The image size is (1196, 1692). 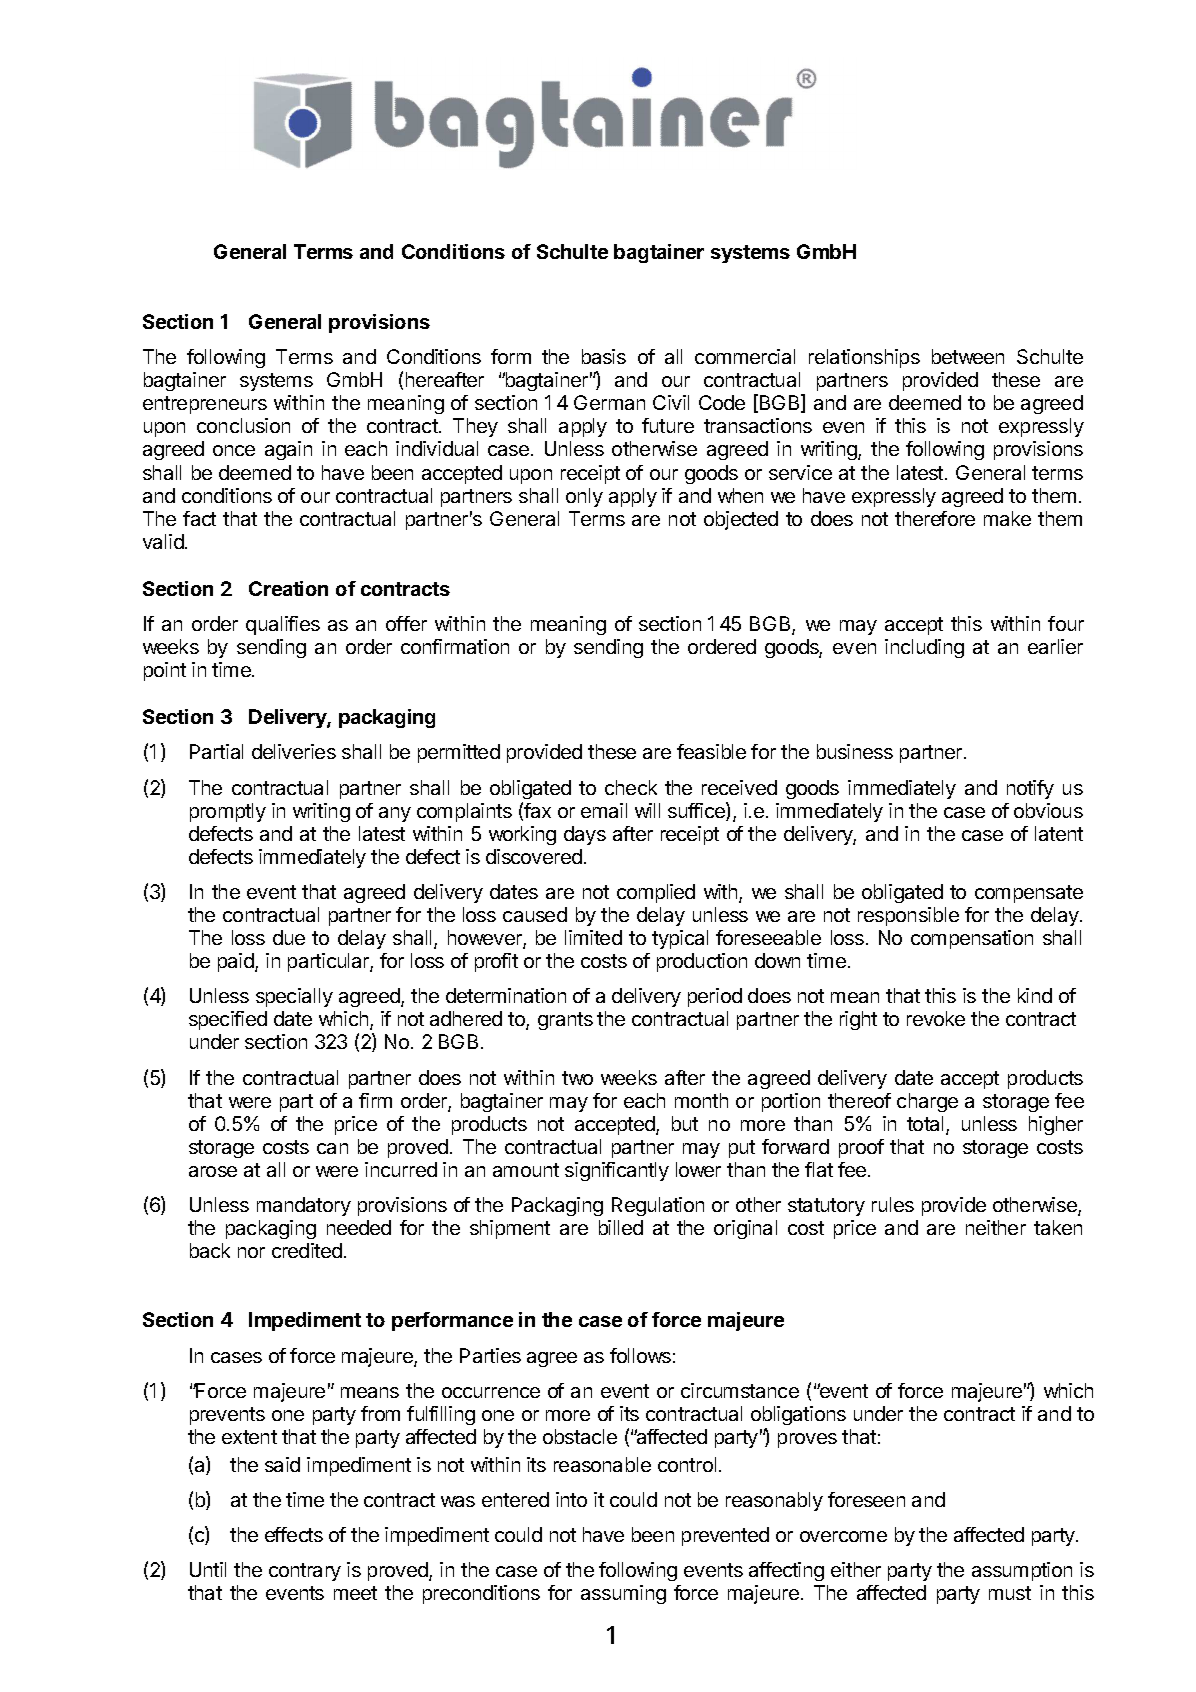 What do you see at coordinates (972, 939) in the image?
I see `compensation` at bounding box center [972, 939].
